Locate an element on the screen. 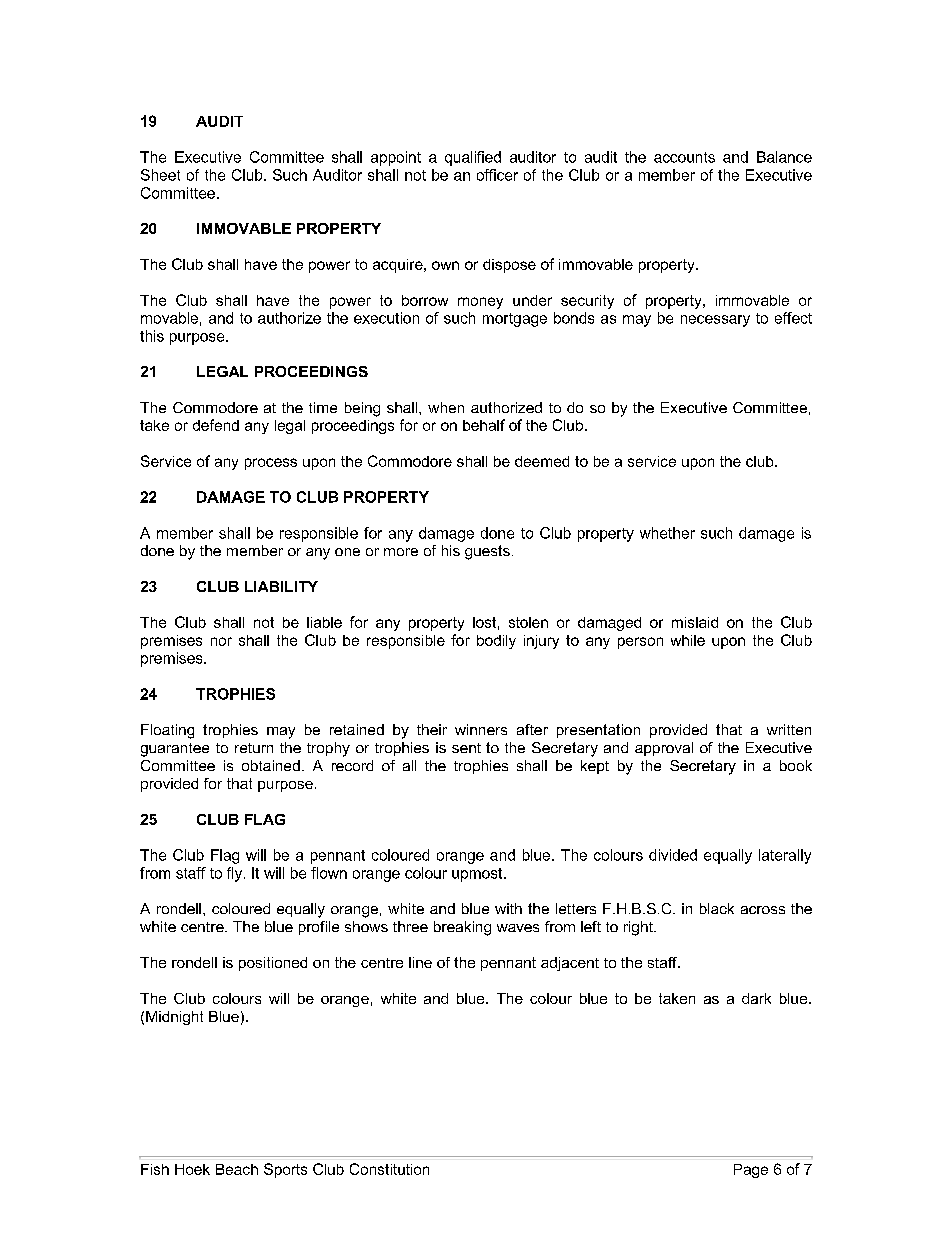 The width and height of the screenshot is (952, 1233). nor is located at coordinates (221, 641).
